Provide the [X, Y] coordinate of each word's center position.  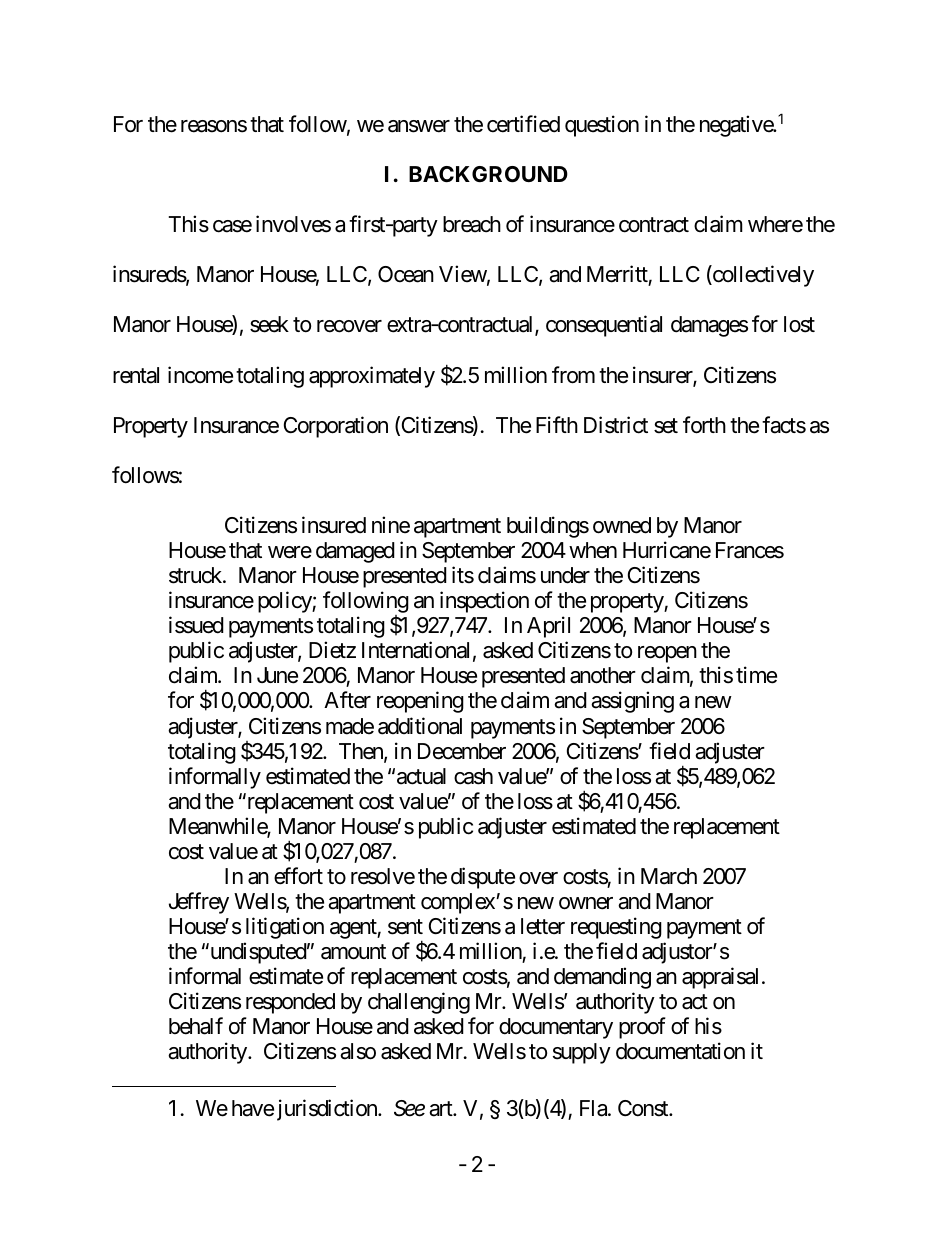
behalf [196, 1026]
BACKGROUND [488, 174]
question [602, 126]
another [603, 675]
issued [196, 625]
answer [419, 126]
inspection [484, 602]
